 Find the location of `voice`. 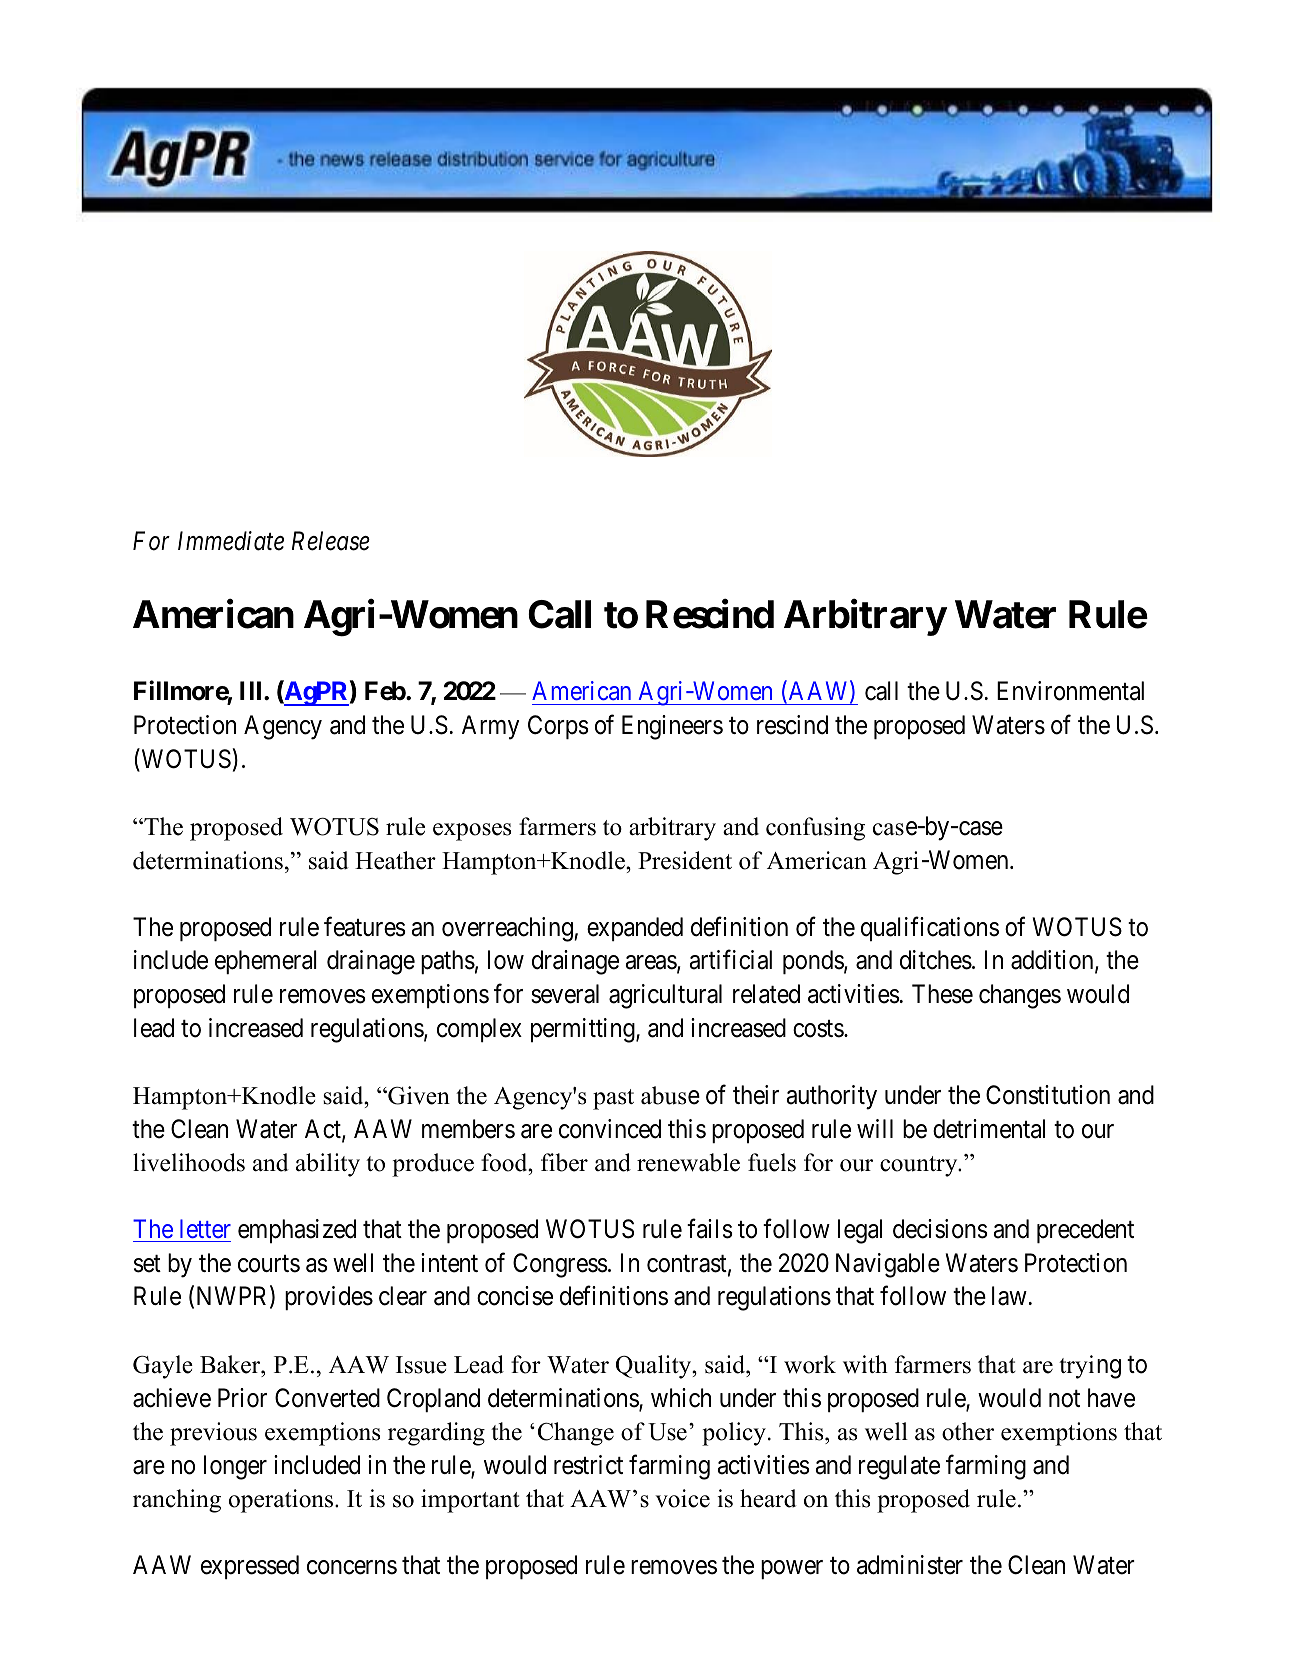

voice is located at coordinates (682, 1498).
